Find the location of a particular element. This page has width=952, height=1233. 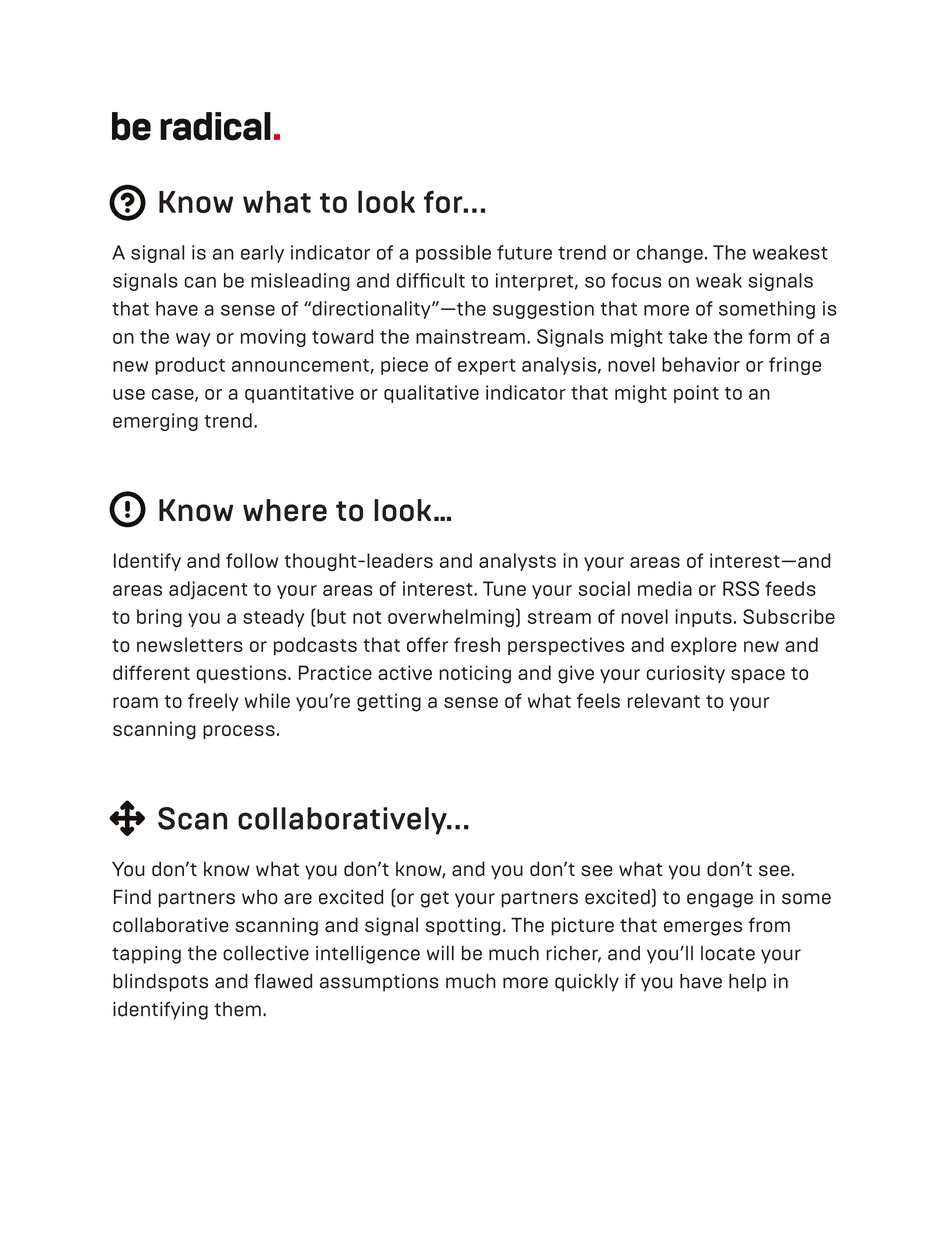

will is located at coordinates (440, 953).
